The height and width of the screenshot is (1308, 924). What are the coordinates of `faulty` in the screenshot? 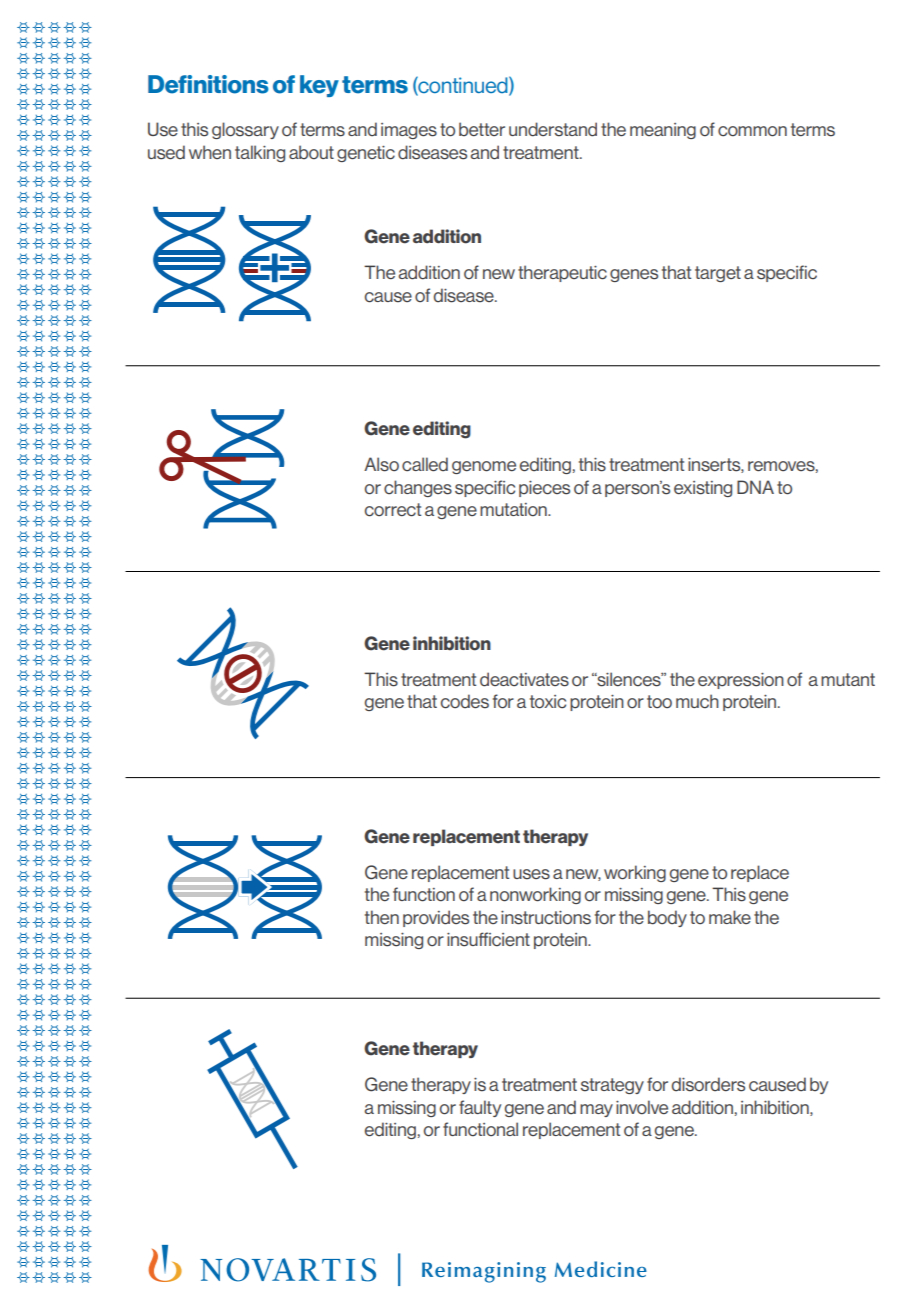 It's located at (480, 1108).
